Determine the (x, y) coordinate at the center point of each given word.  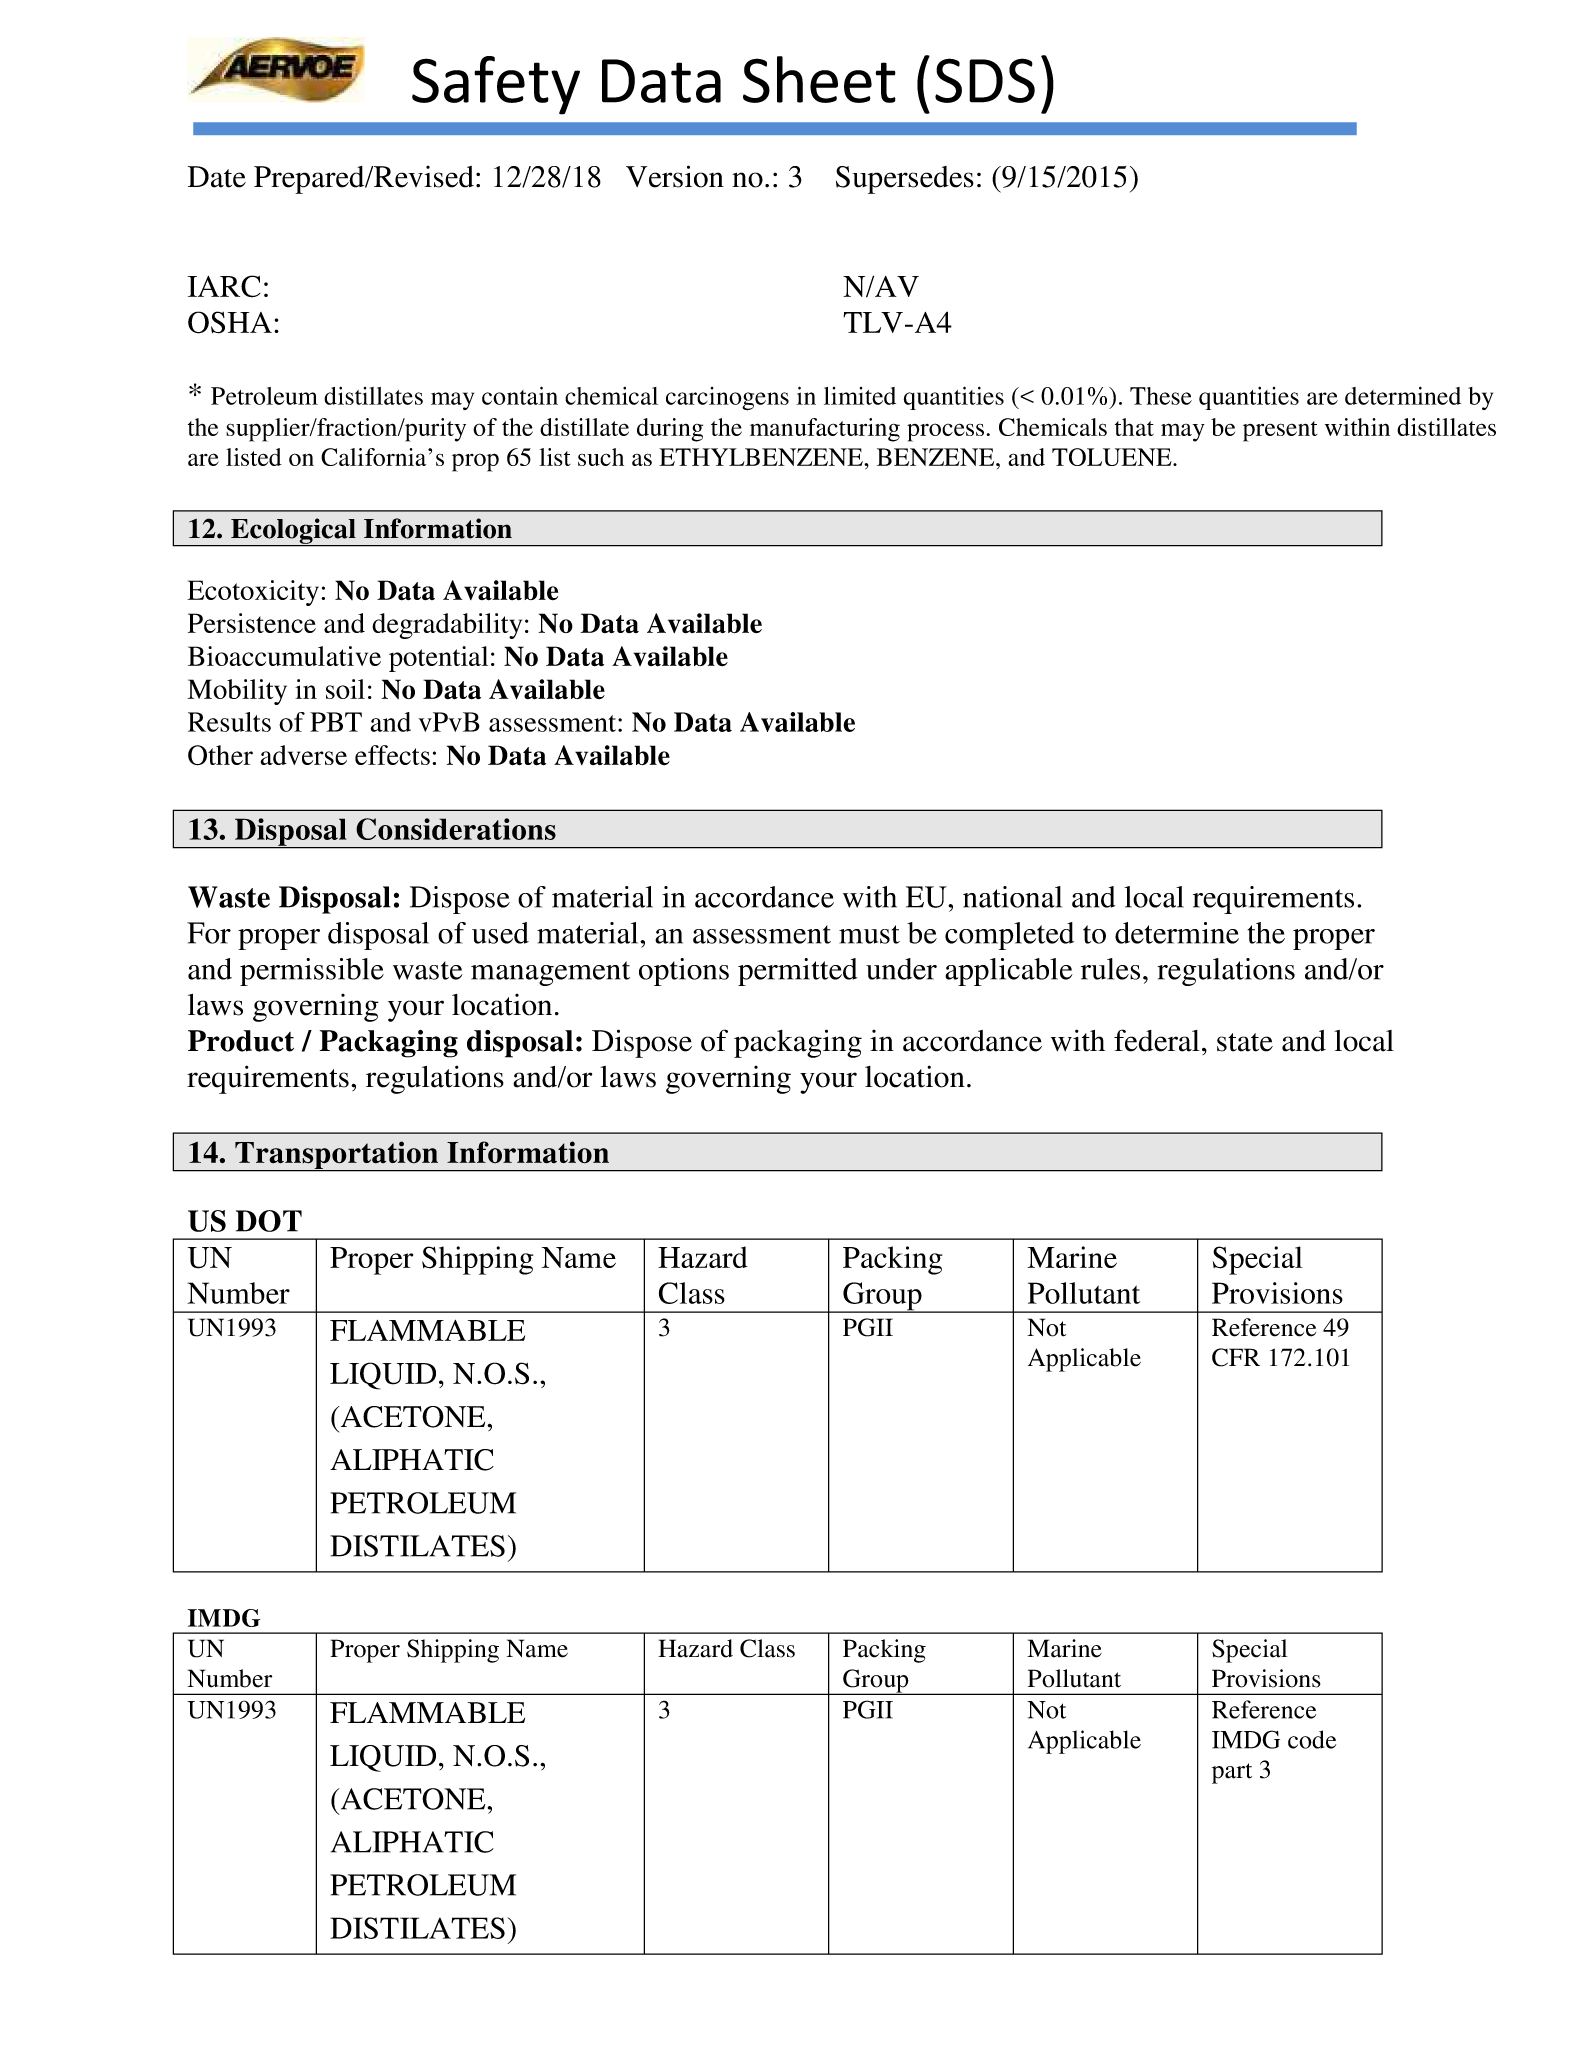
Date (217, 177)
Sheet (819, 79)
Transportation (337, 1156)
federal (1157, 1040)
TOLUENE (1113, 457)
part (1232, 1773)
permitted (798, 972)
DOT (269, 1221)
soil (345, 689)
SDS (985, 80)
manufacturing (825, 430)
